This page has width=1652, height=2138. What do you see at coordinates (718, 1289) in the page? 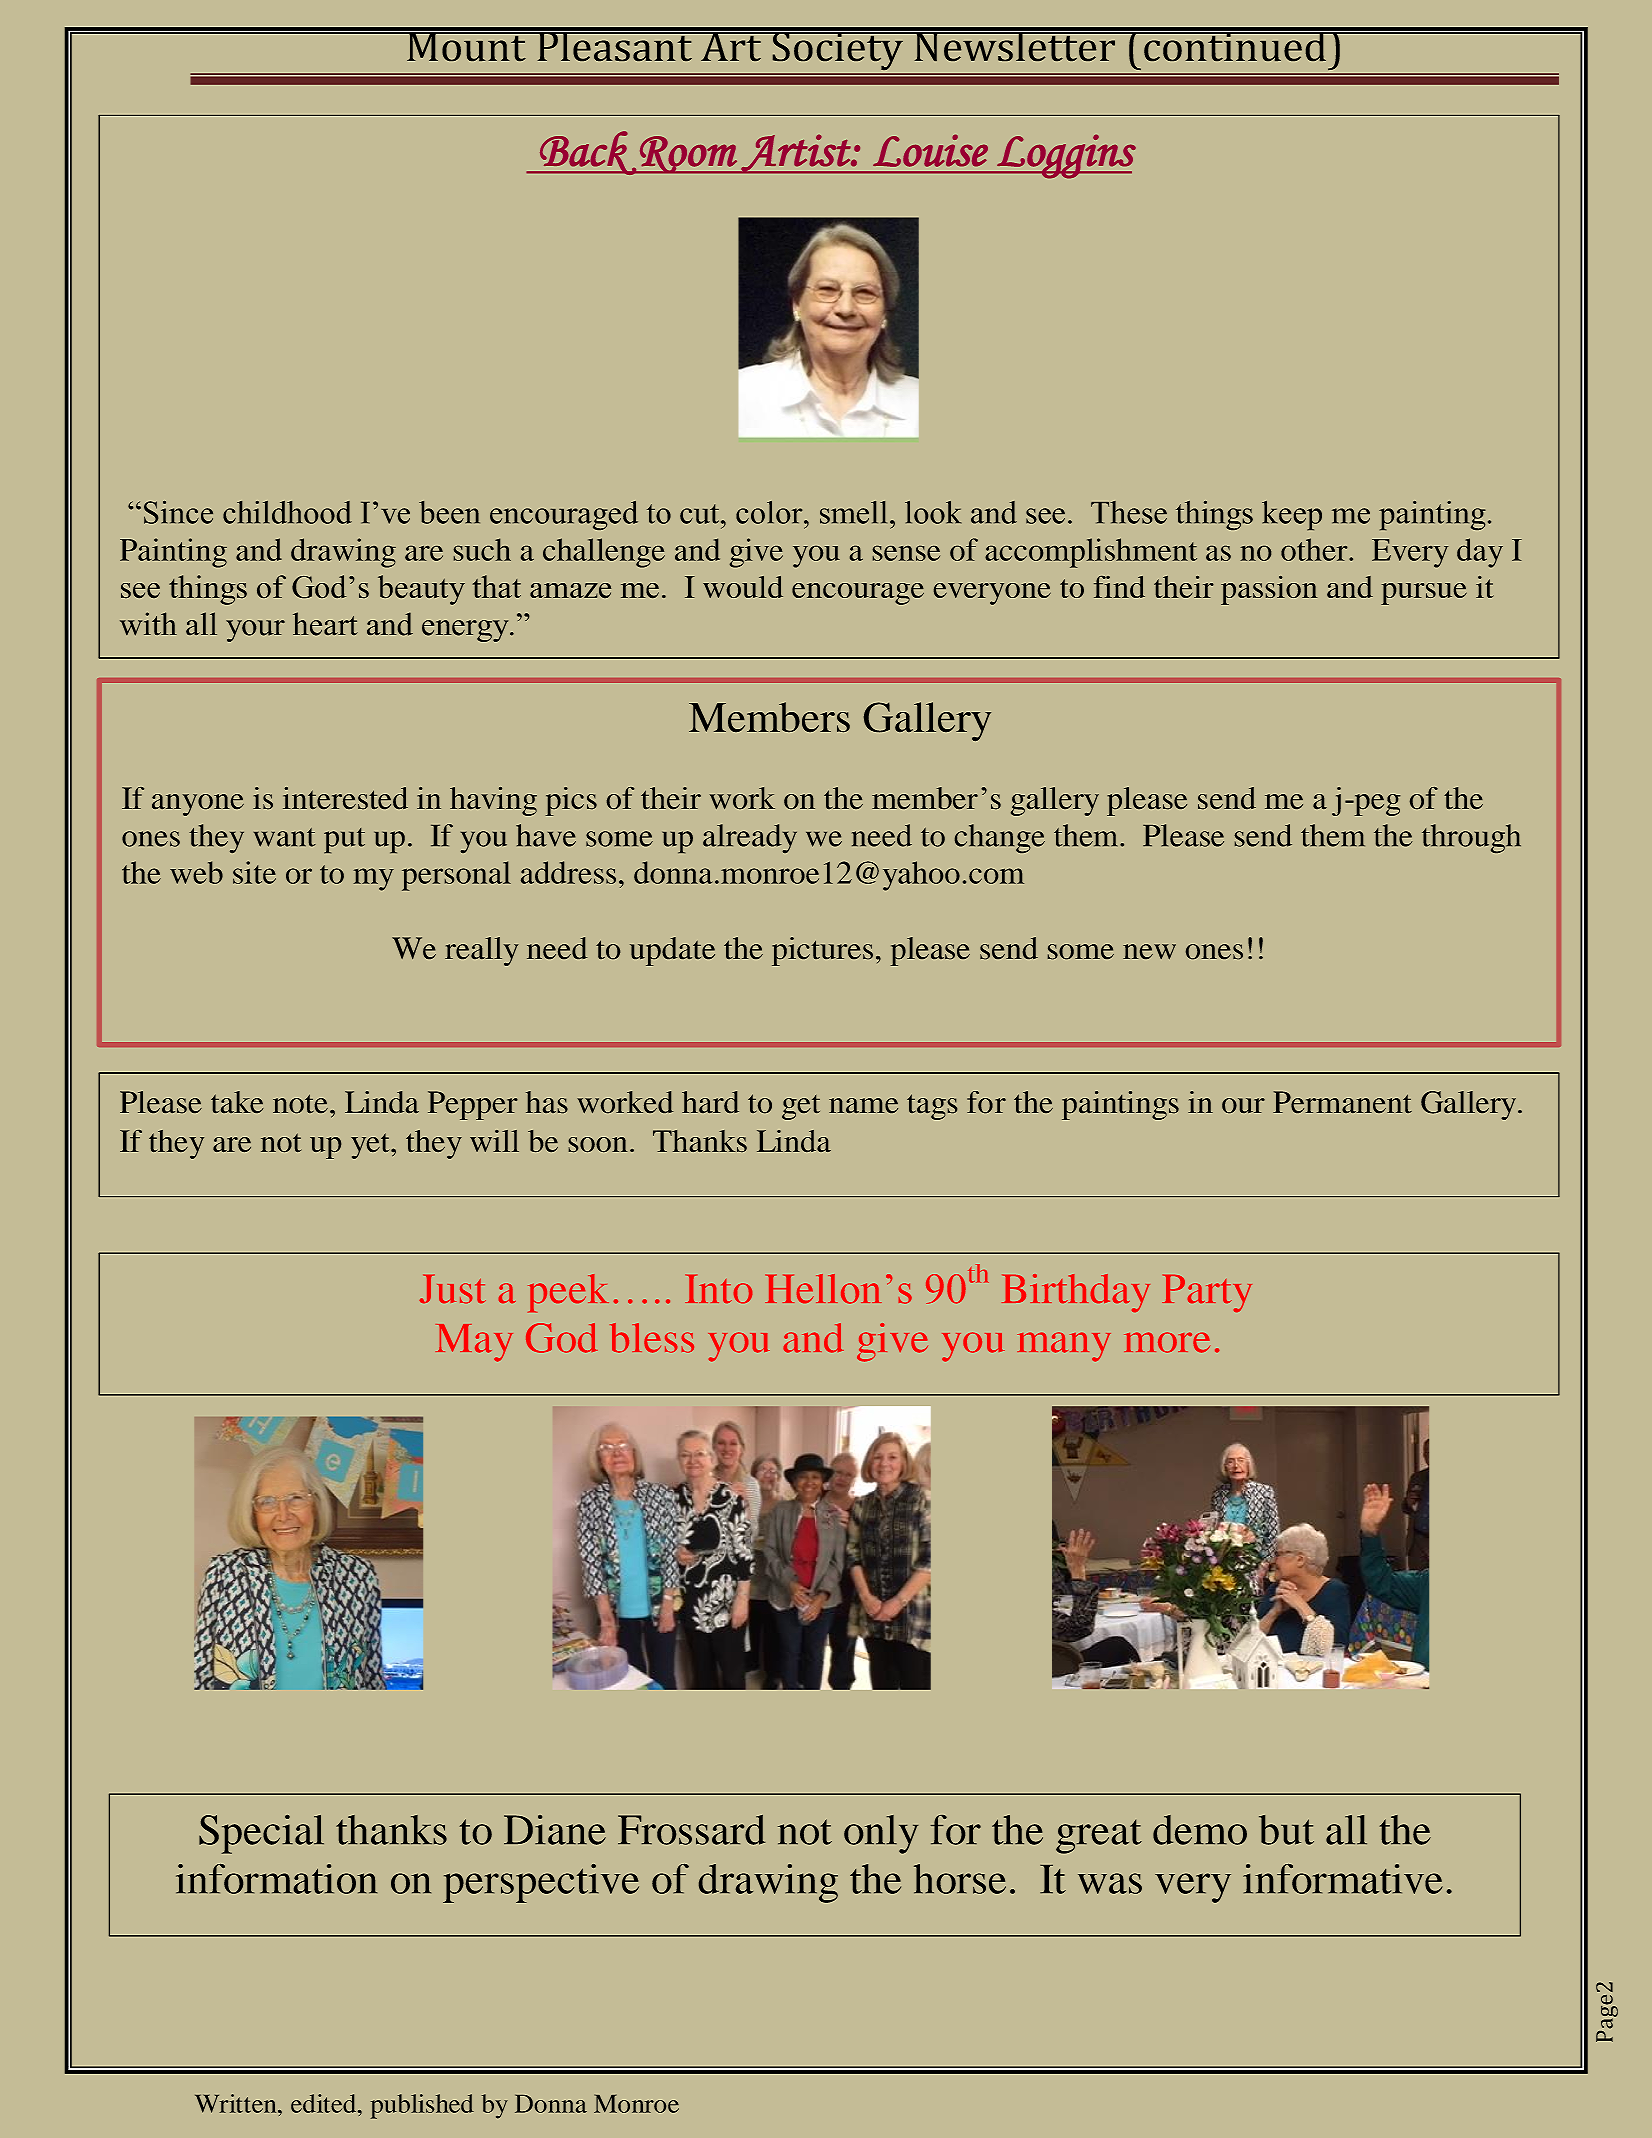
I see `Into` at bounding box center [718, 1289].
